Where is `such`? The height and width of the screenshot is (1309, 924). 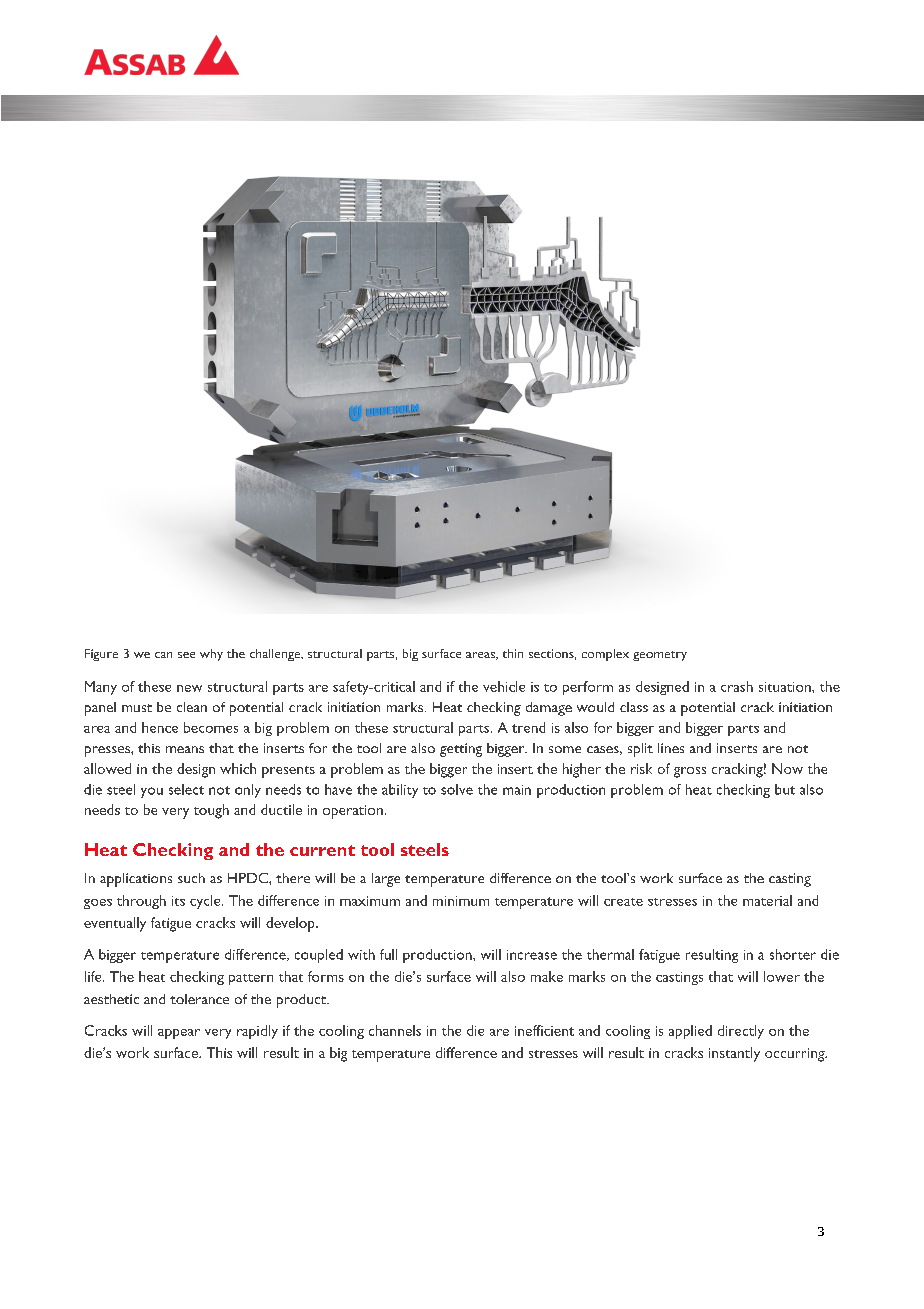
such is located at coordinates (191, 878).
